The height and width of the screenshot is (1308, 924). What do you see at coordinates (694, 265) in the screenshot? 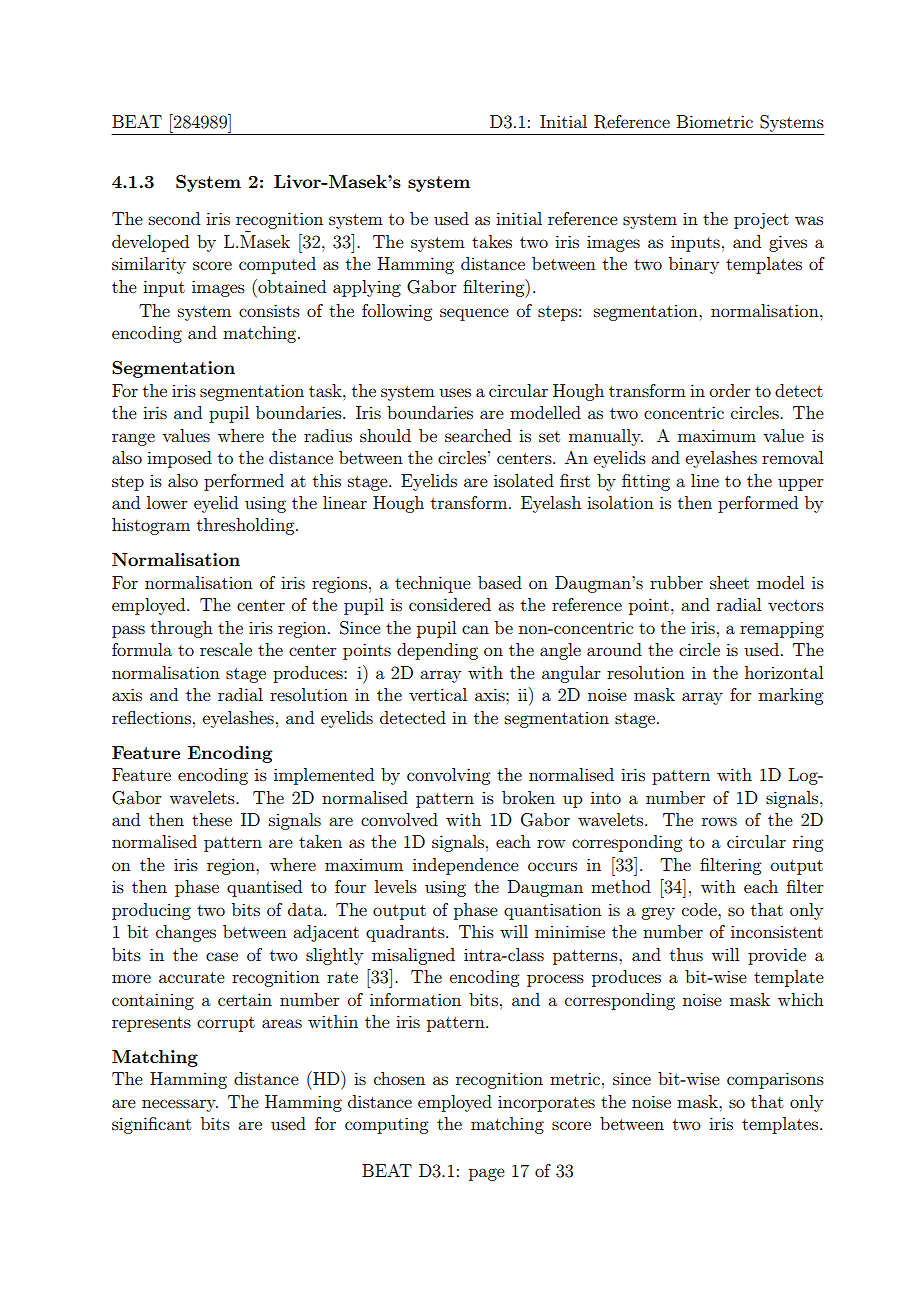
I see `binary` at bounding box center [694, 265].
